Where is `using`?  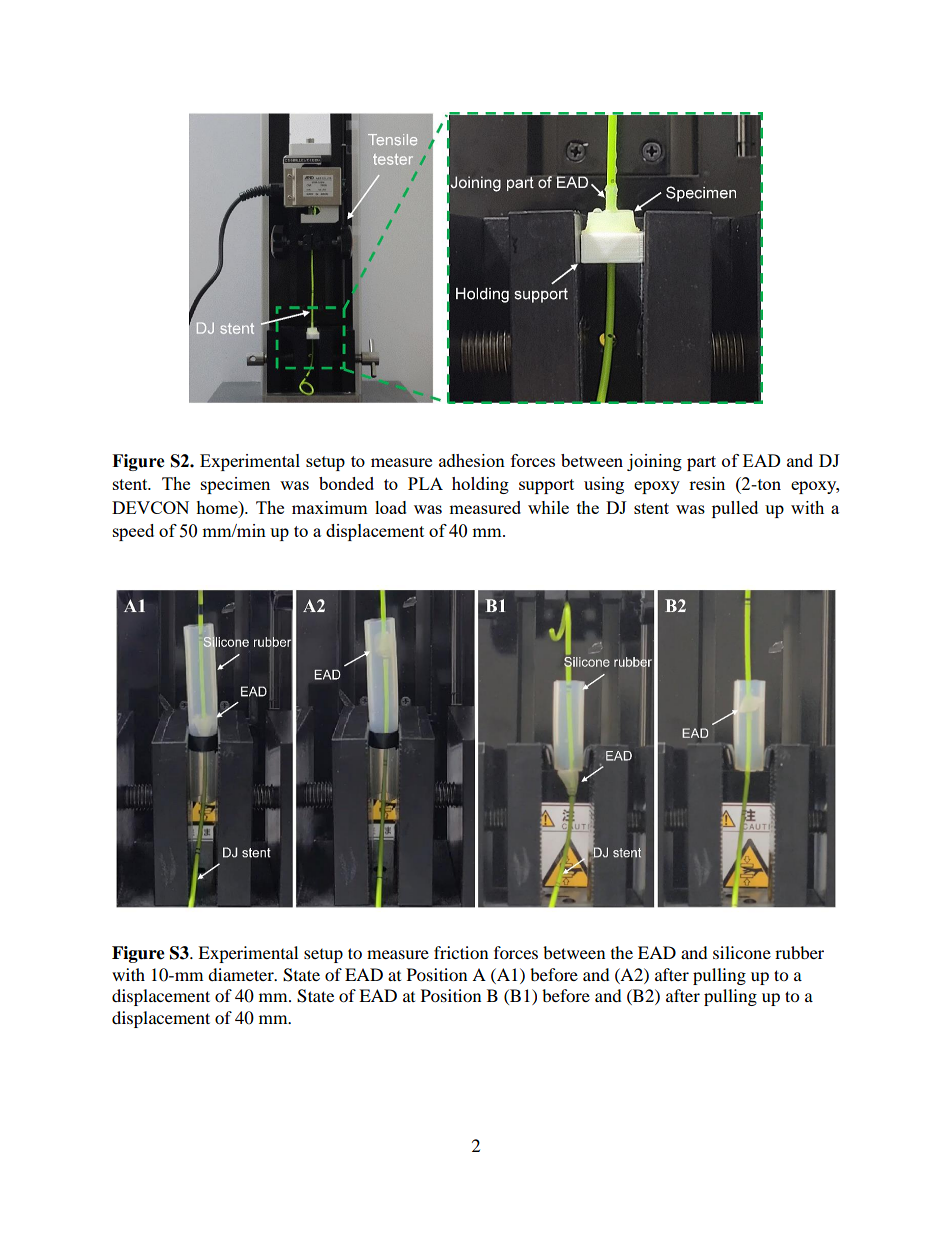
using is located at coordinates (604, 485).
